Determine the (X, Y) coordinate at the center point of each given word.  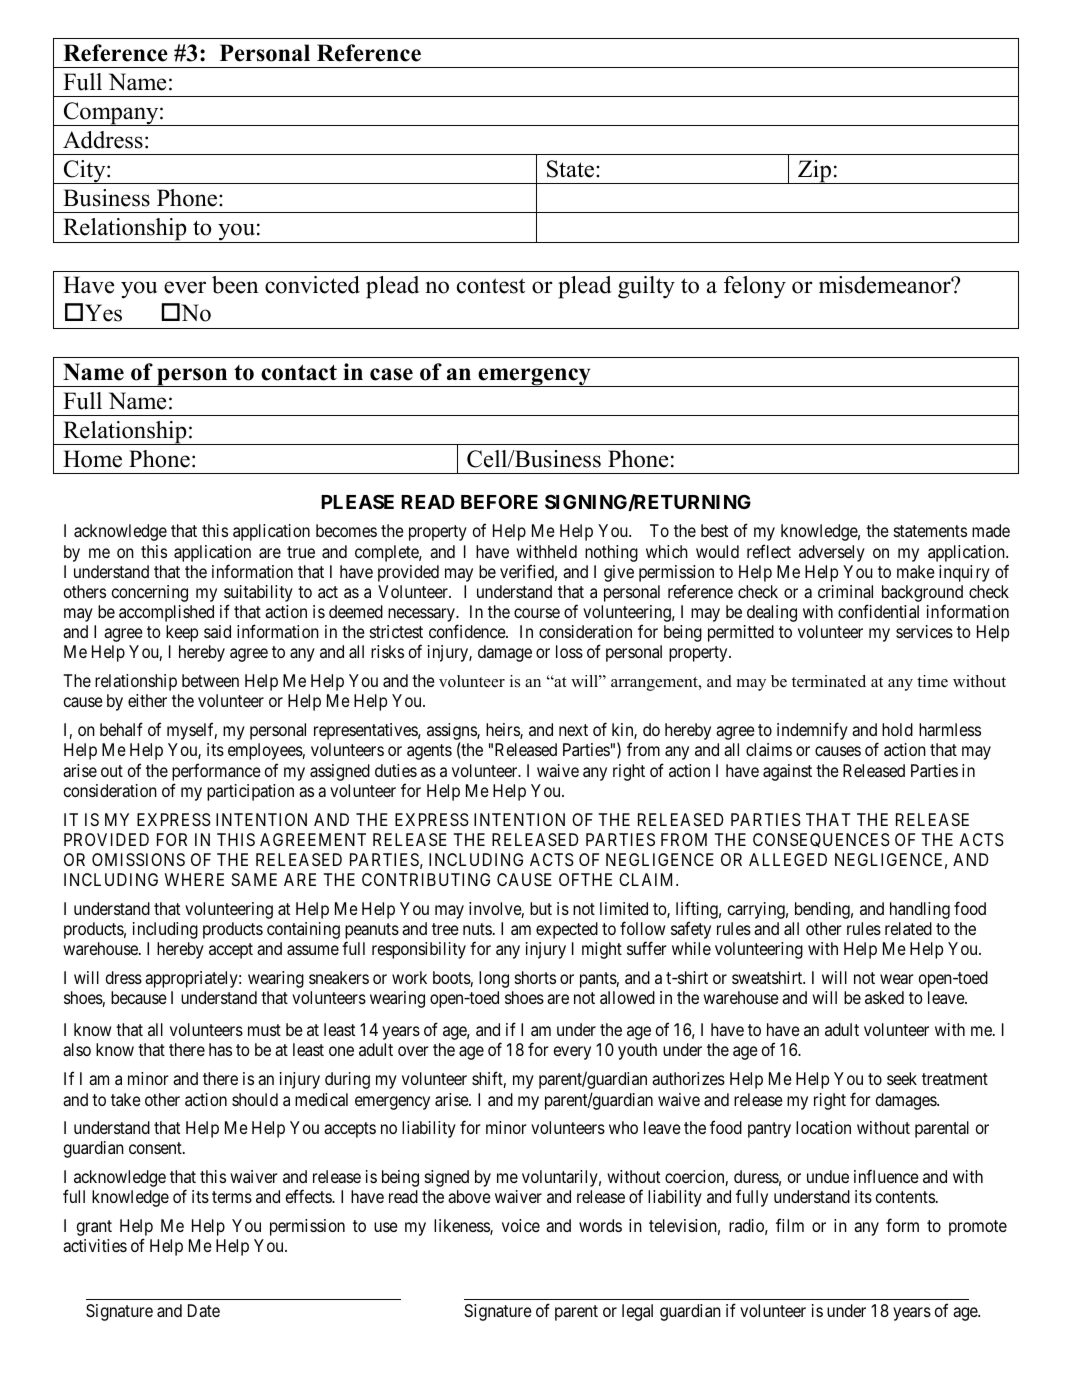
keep (182, 633)
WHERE (194, 879)
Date (204, 1310)
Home (92, 459)
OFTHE (585, 879)
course (537, 613)
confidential (878, 611)
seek (902, 1078)
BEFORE (499, 501)
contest (491, 286)
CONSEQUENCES (821, 840)
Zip (815, 172)
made (991, 530)
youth (637, 1051)
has (220, 1049)
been (235, 285)
